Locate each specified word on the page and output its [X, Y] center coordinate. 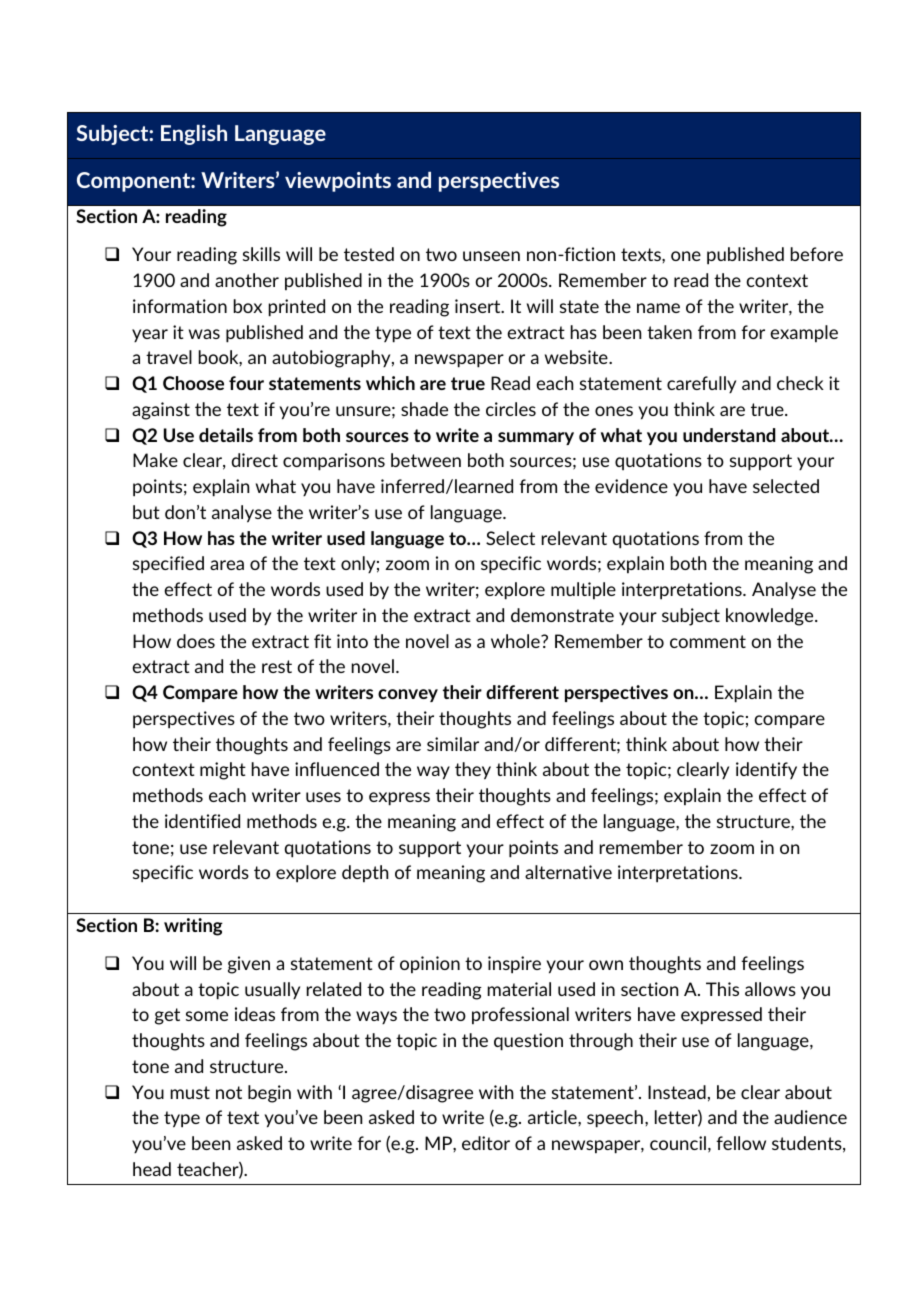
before [817, 254]
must [190, 1092]
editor [486, 1143]
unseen [491, 256]
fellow [741, 1143]
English [194, 135]
